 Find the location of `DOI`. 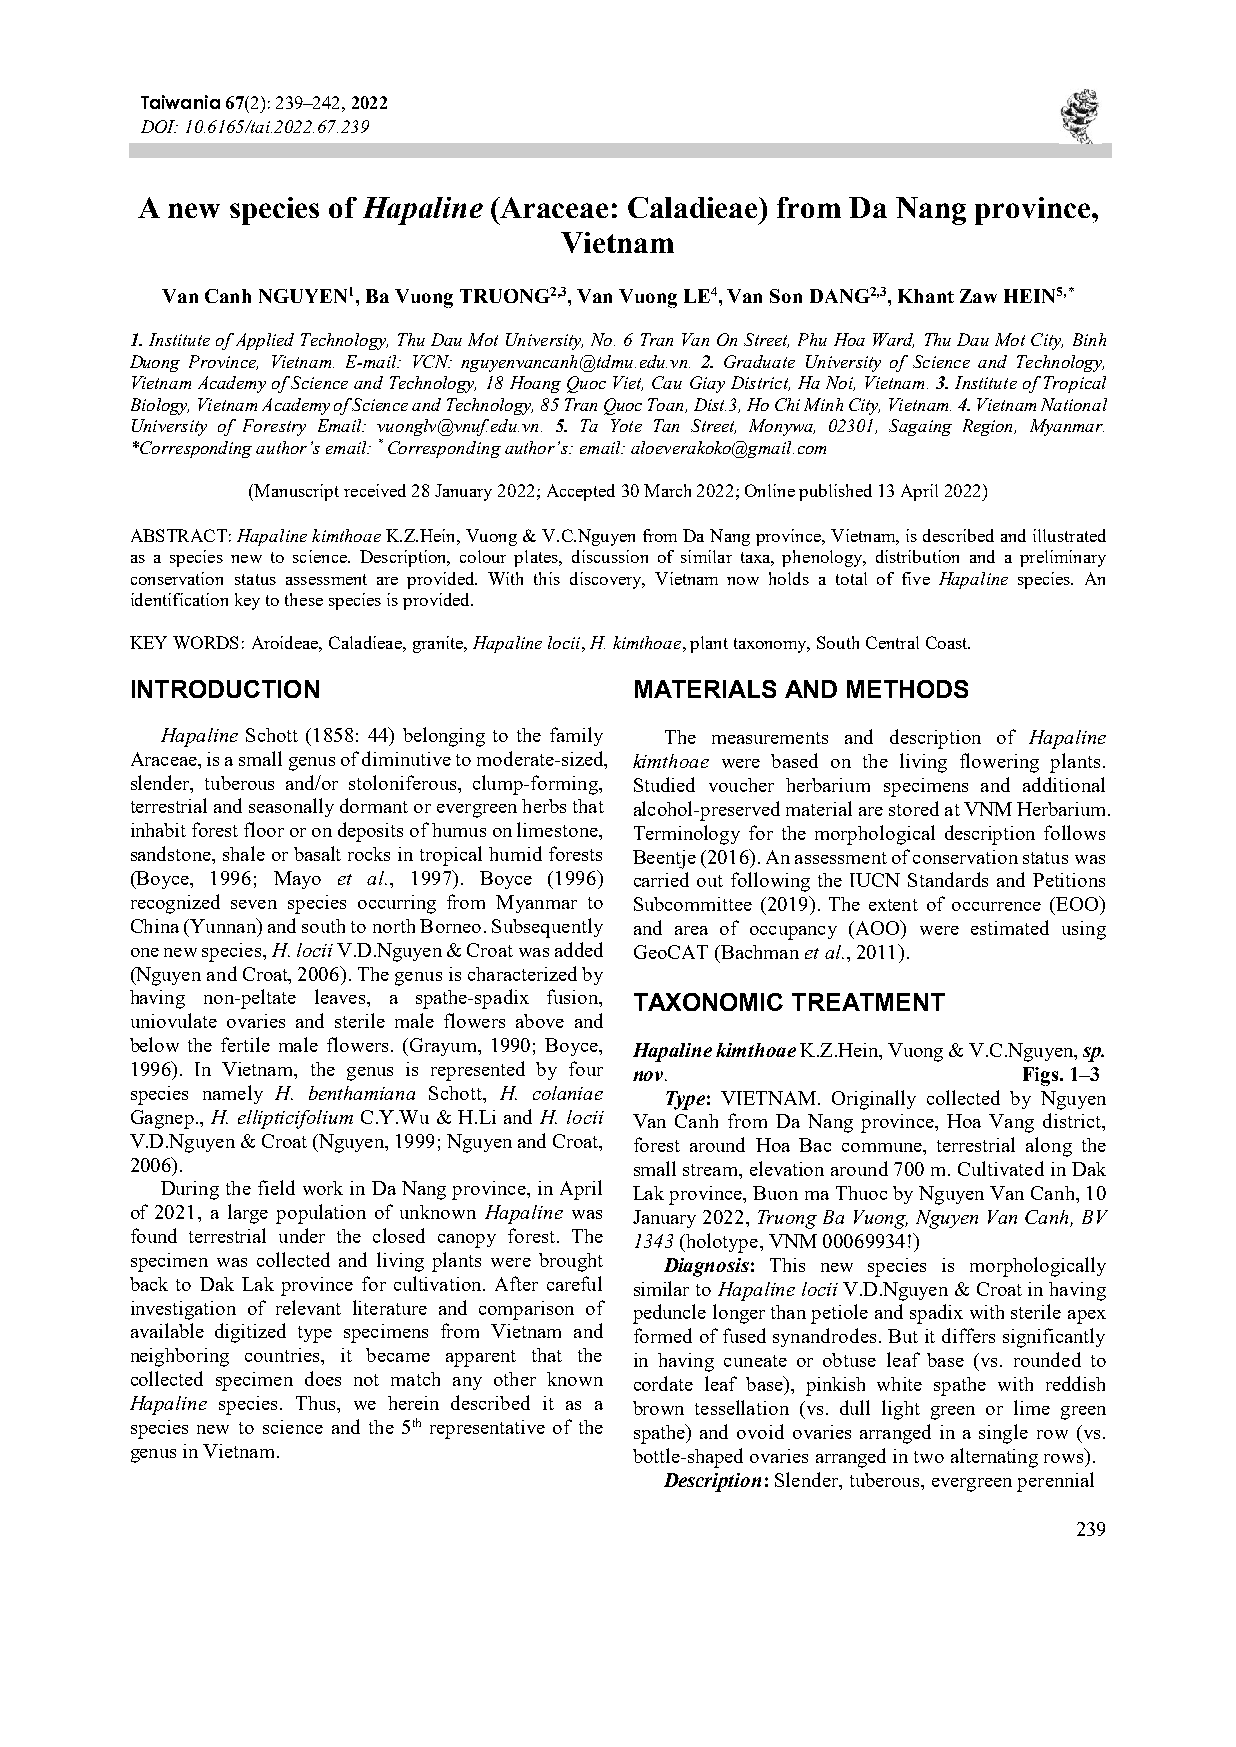

DOI is located at coordinates (159, 126).
